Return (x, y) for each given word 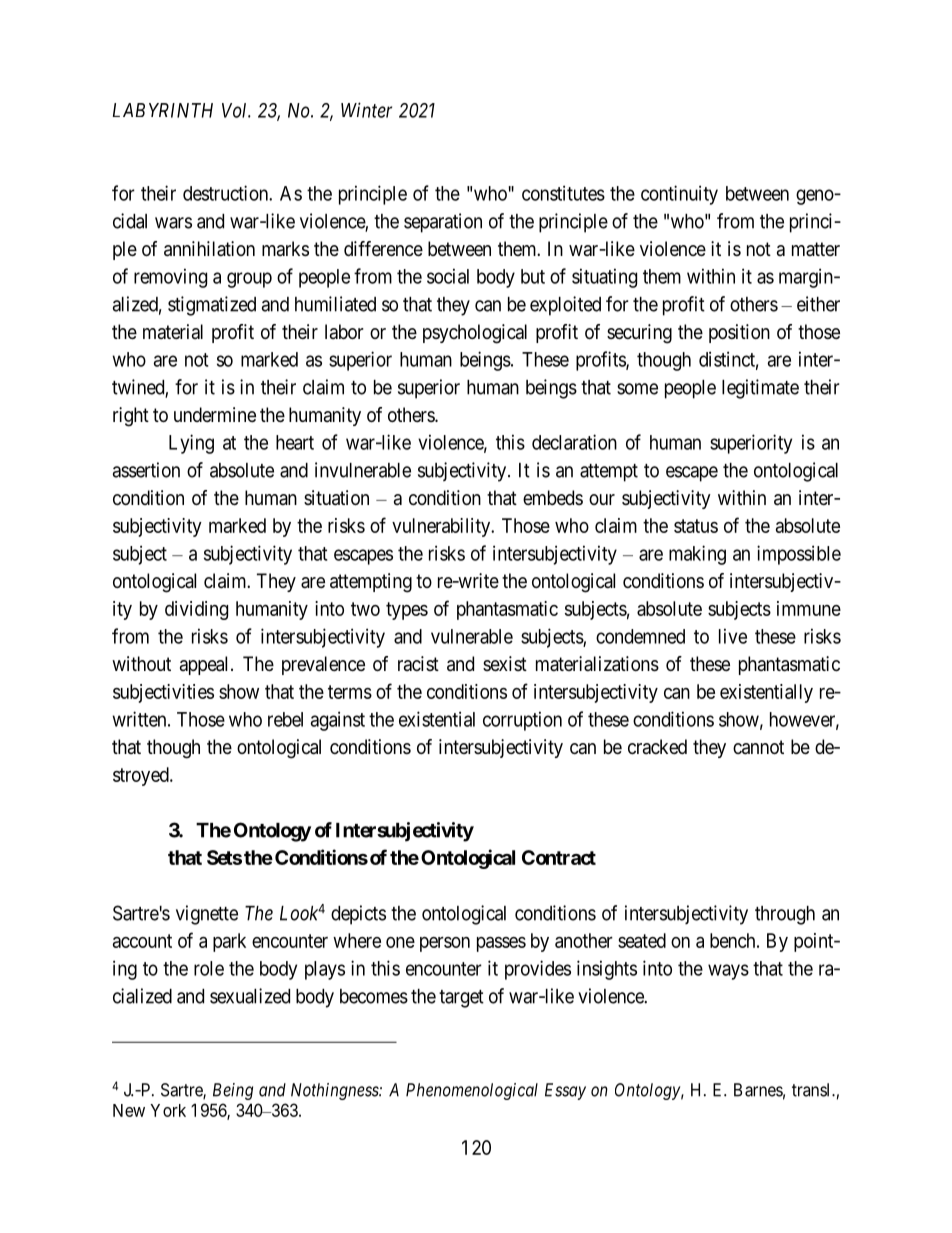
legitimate (760, 389)
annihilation (209, 249)
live (733, 636)
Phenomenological (472, 1091)
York (168, 1110)
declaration (574, 442)
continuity (679, 195)
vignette (207, 915)
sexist (505, 664)
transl (812, 1090)
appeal (206, 665)
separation (443, 223)
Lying (191, 444)
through (785, 915)
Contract (559, 857)
